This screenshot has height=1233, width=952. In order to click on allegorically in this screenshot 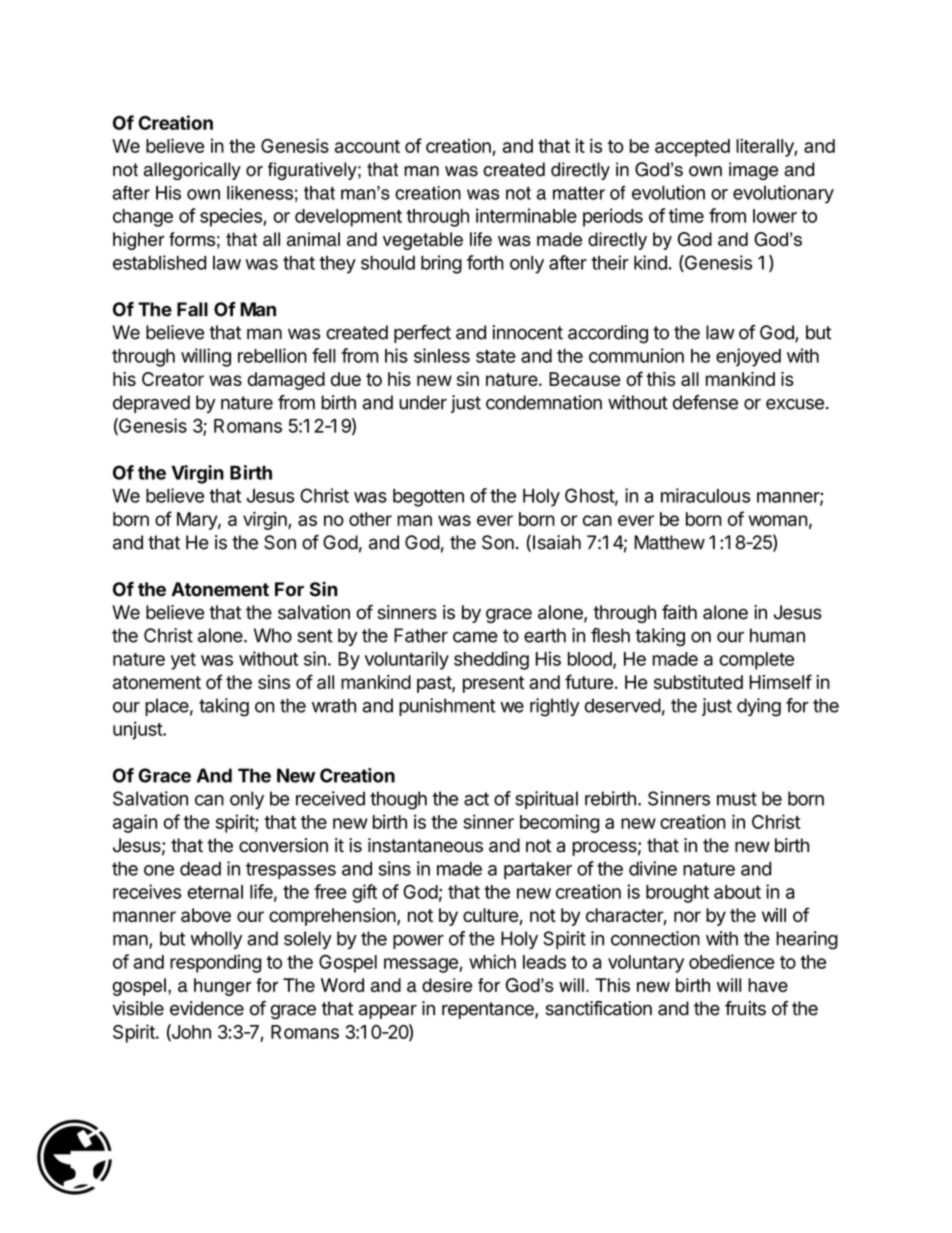, I will do `click(192, 171)`.
